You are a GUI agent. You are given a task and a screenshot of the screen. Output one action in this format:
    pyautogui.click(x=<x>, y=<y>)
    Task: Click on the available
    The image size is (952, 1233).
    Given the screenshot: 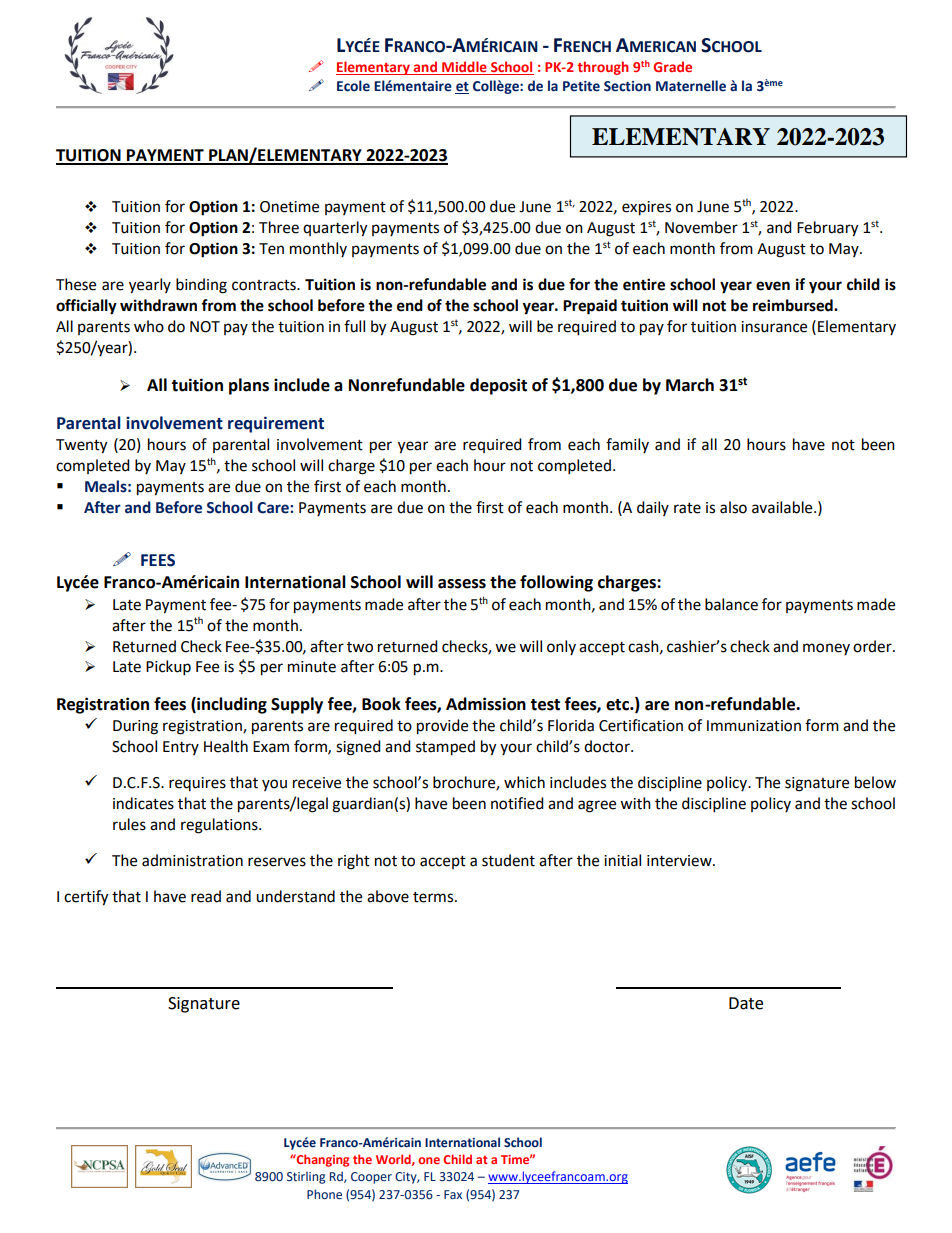 What is the action you would take?
    pyautogui.click(x=783, y=507)
